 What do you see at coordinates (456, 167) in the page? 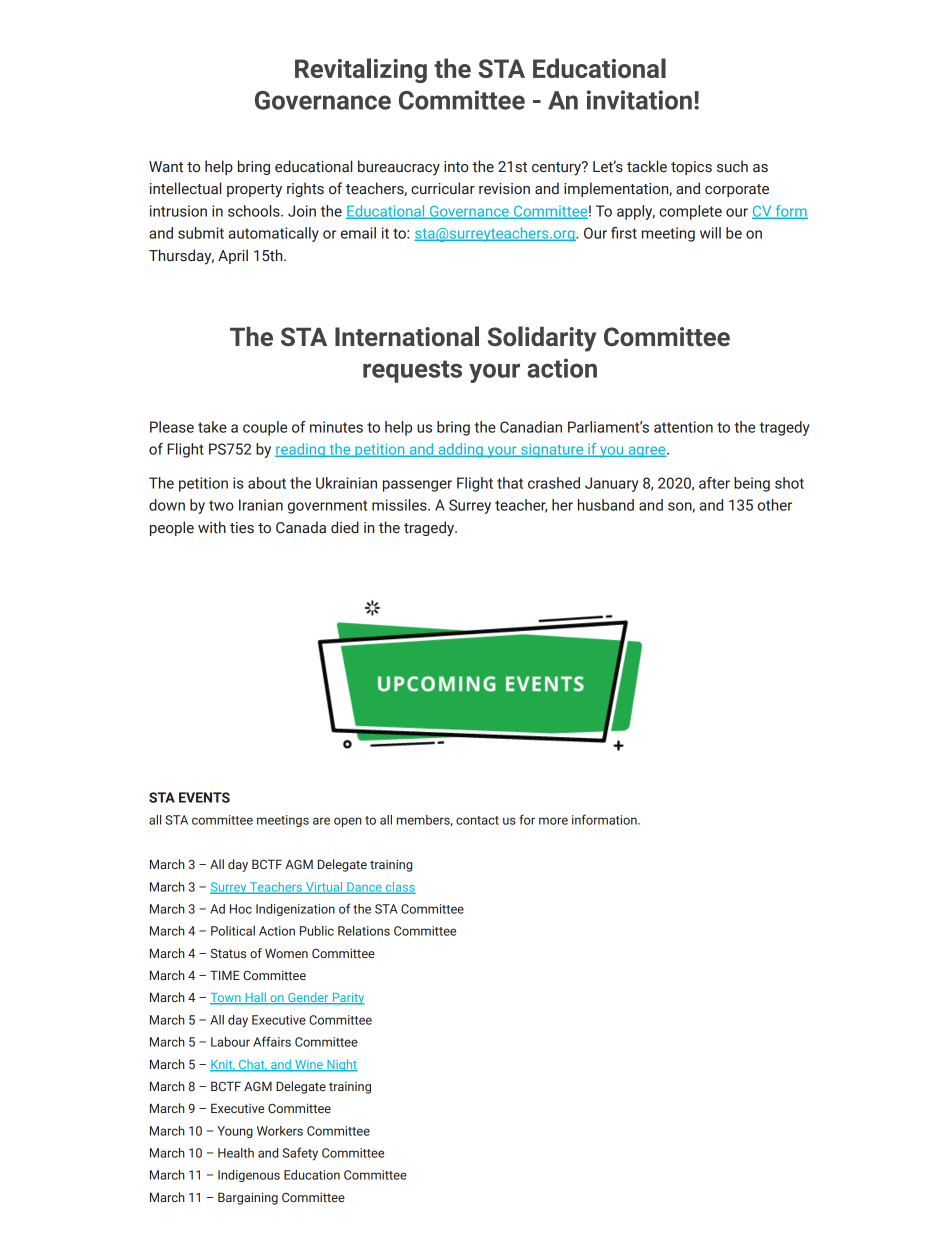
I see `into` at bounding box center [456, 167].
